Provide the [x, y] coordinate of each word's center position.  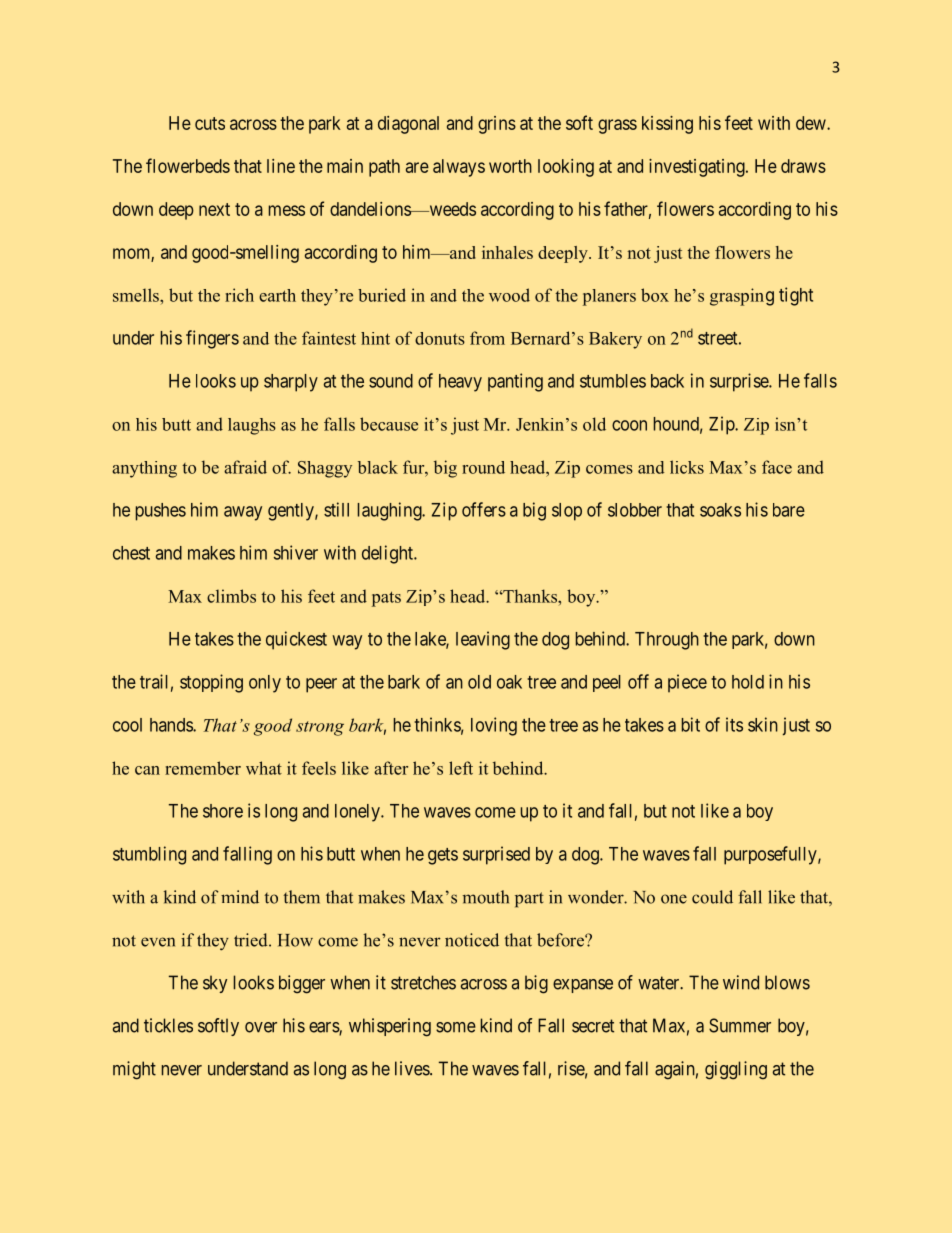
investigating [698, 168]
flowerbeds [188, 165]
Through [667, 641]
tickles [168, 1025]
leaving [483, 640]
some [456, 1027]
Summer [740, 1025]
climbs [231, 596]
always [459, 168]
